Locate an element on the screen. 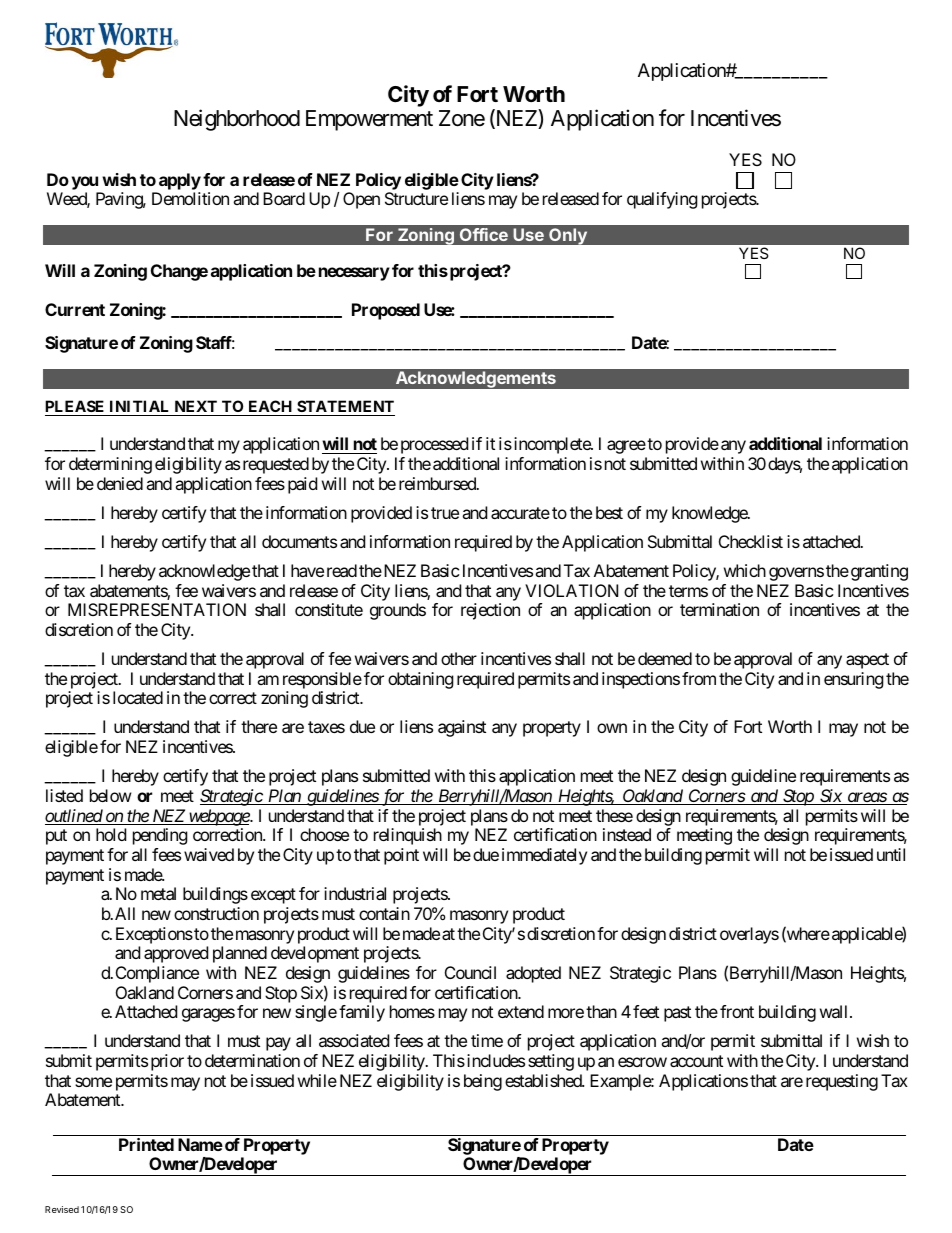  metal is located at coordinates (158, 893).
